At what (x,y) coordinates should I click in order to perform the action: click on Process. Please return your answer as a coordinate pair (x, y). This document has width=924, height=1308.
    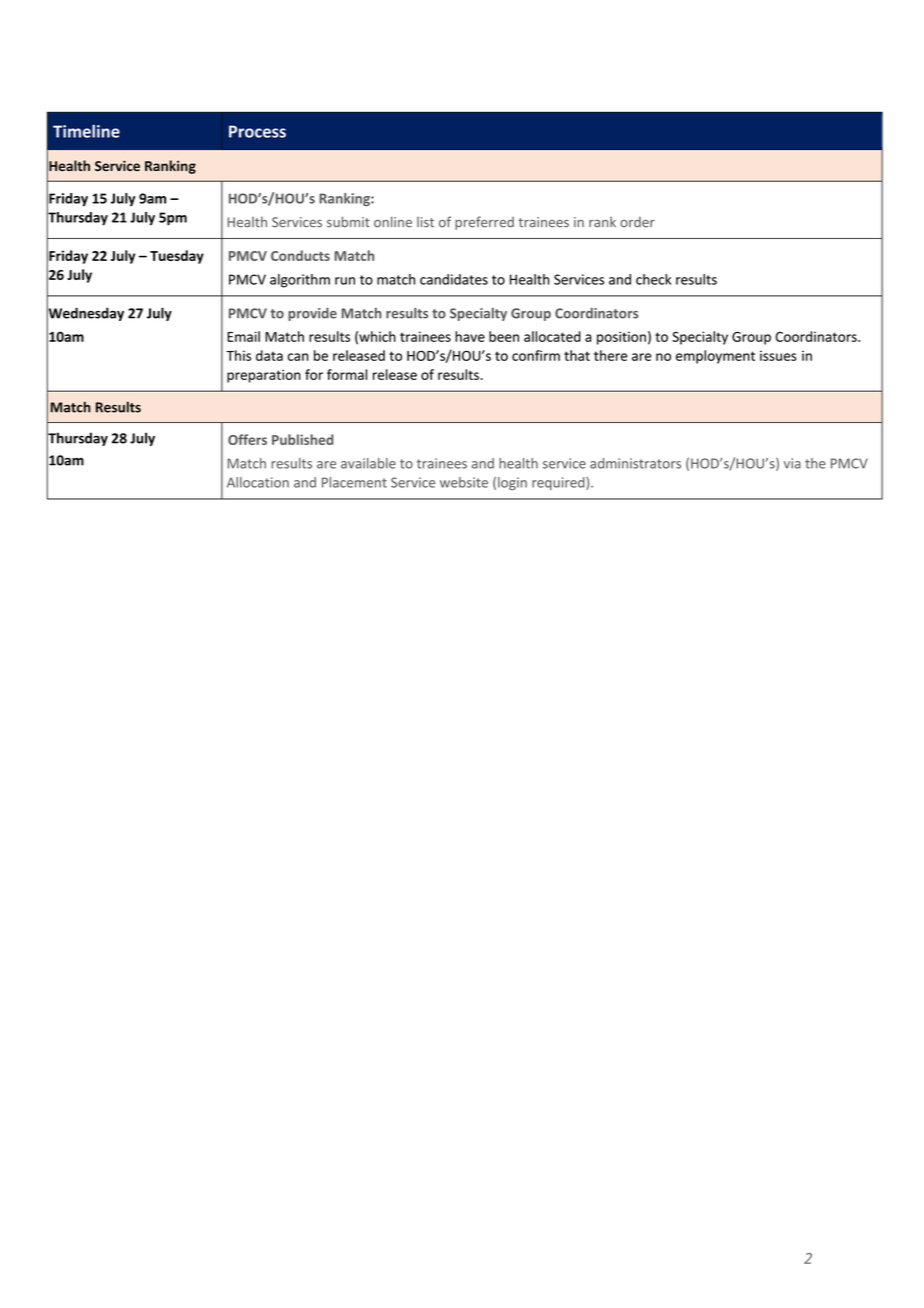
    Looking at the image, I should click on (257, 131).
